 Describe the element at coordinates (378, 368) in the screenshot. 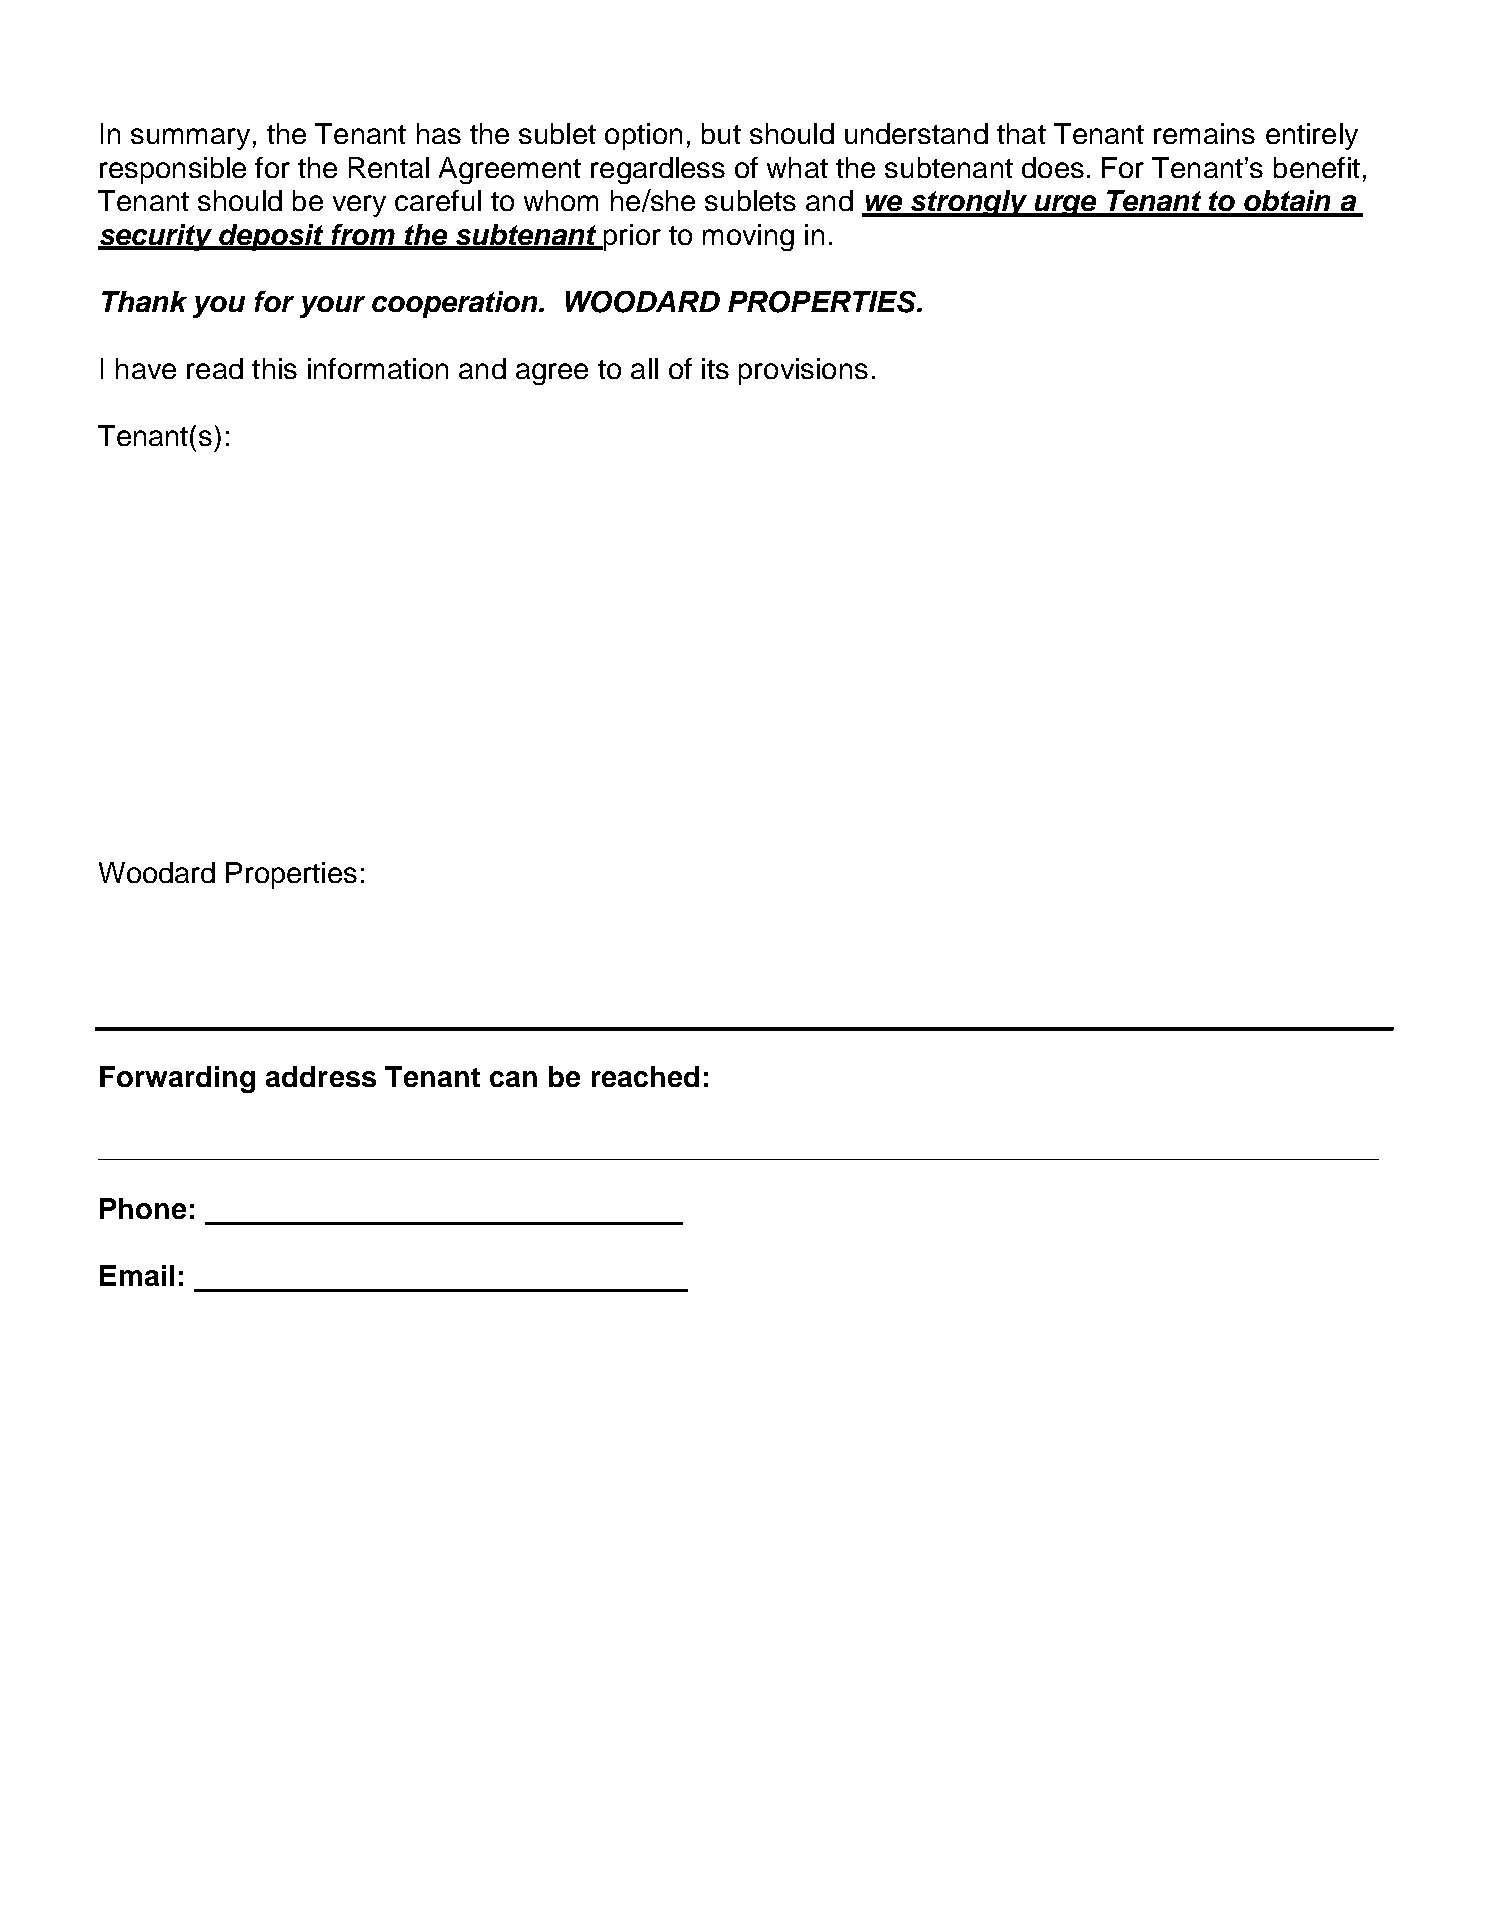

I see `information` at that location.
